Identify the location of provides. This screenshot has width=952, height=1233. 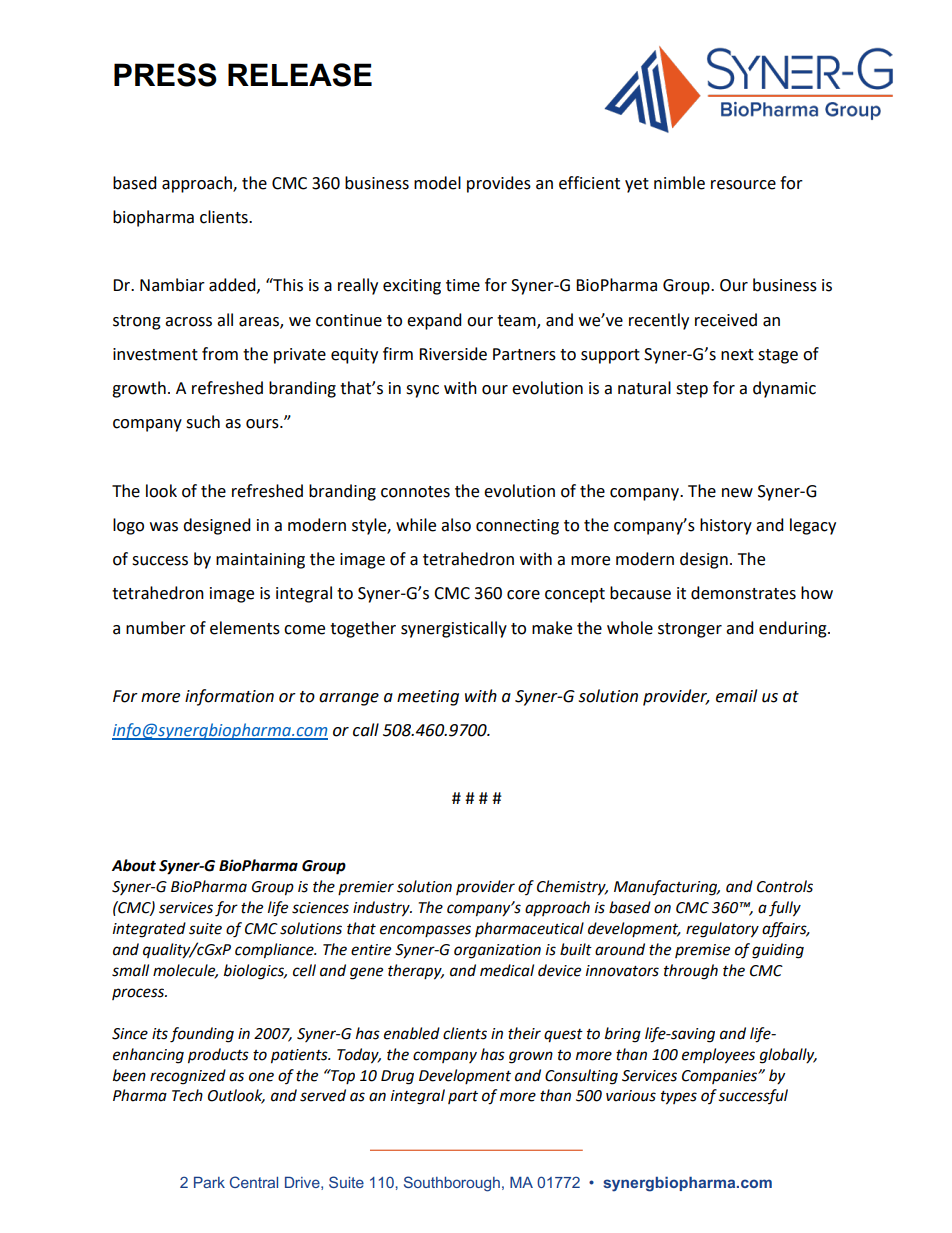
(499, 184).
